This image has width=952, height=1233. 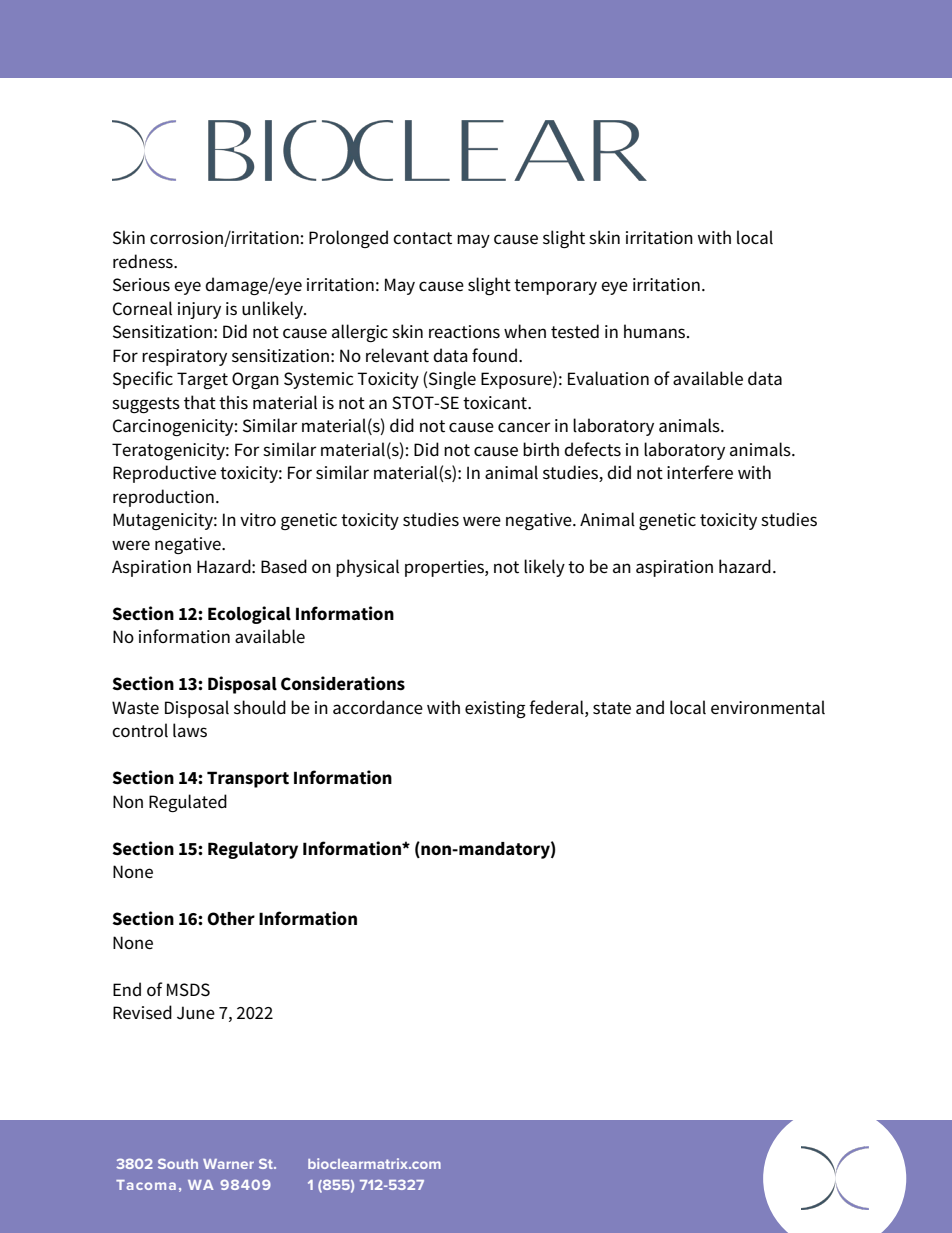 What do you see at coordinates (228, 1164) in the image?
I see `Warner` at bounding box center [228, 1164].
